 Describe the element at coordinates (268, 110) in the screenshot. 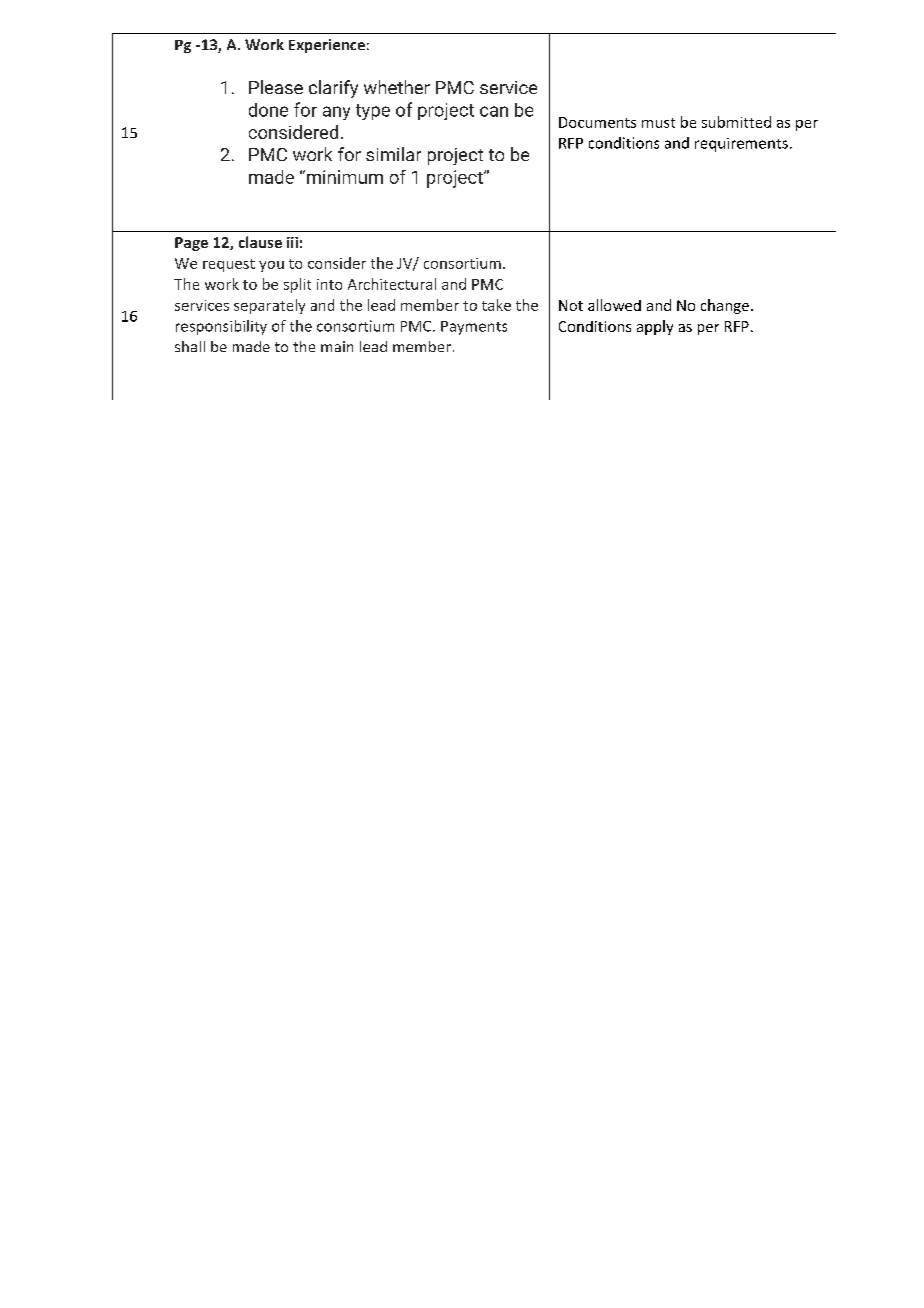

I see `done` at that location.
